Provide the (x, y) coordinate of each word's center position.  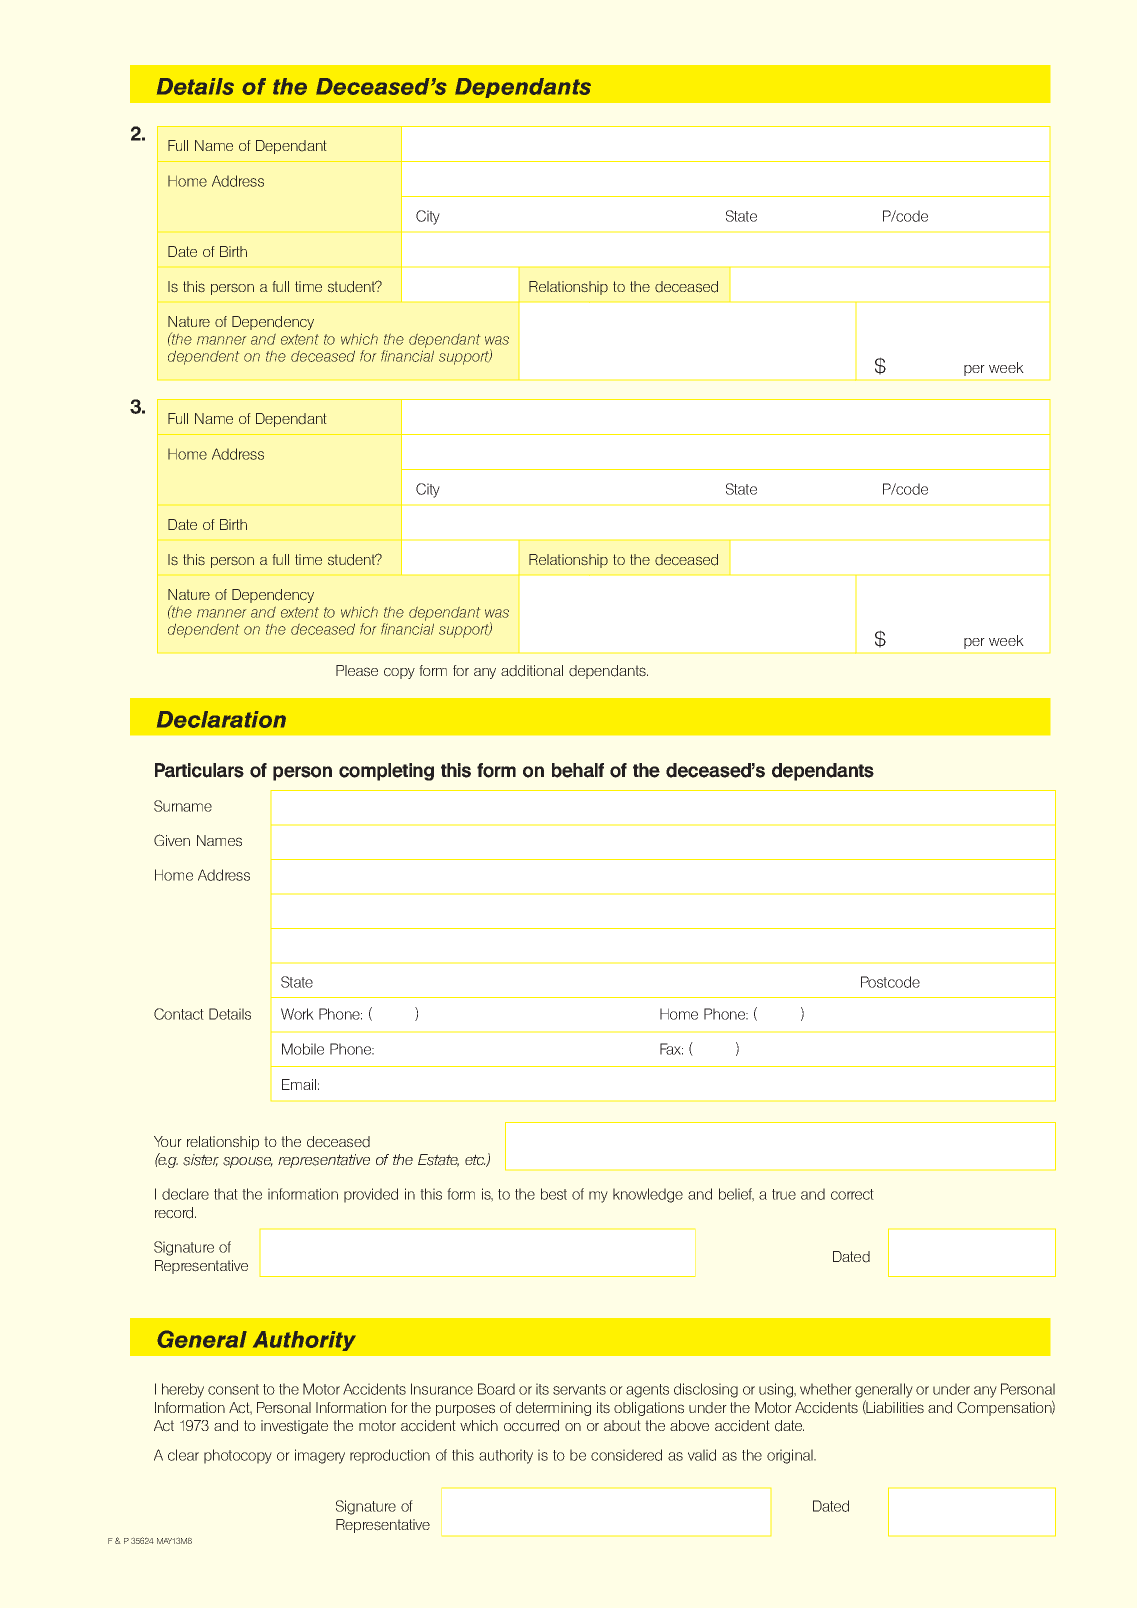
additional (532, 671)
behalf (578, 770)
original (791, 1456)
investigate (294, 1427)
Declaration (221, 719)
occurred (531, 1426)
